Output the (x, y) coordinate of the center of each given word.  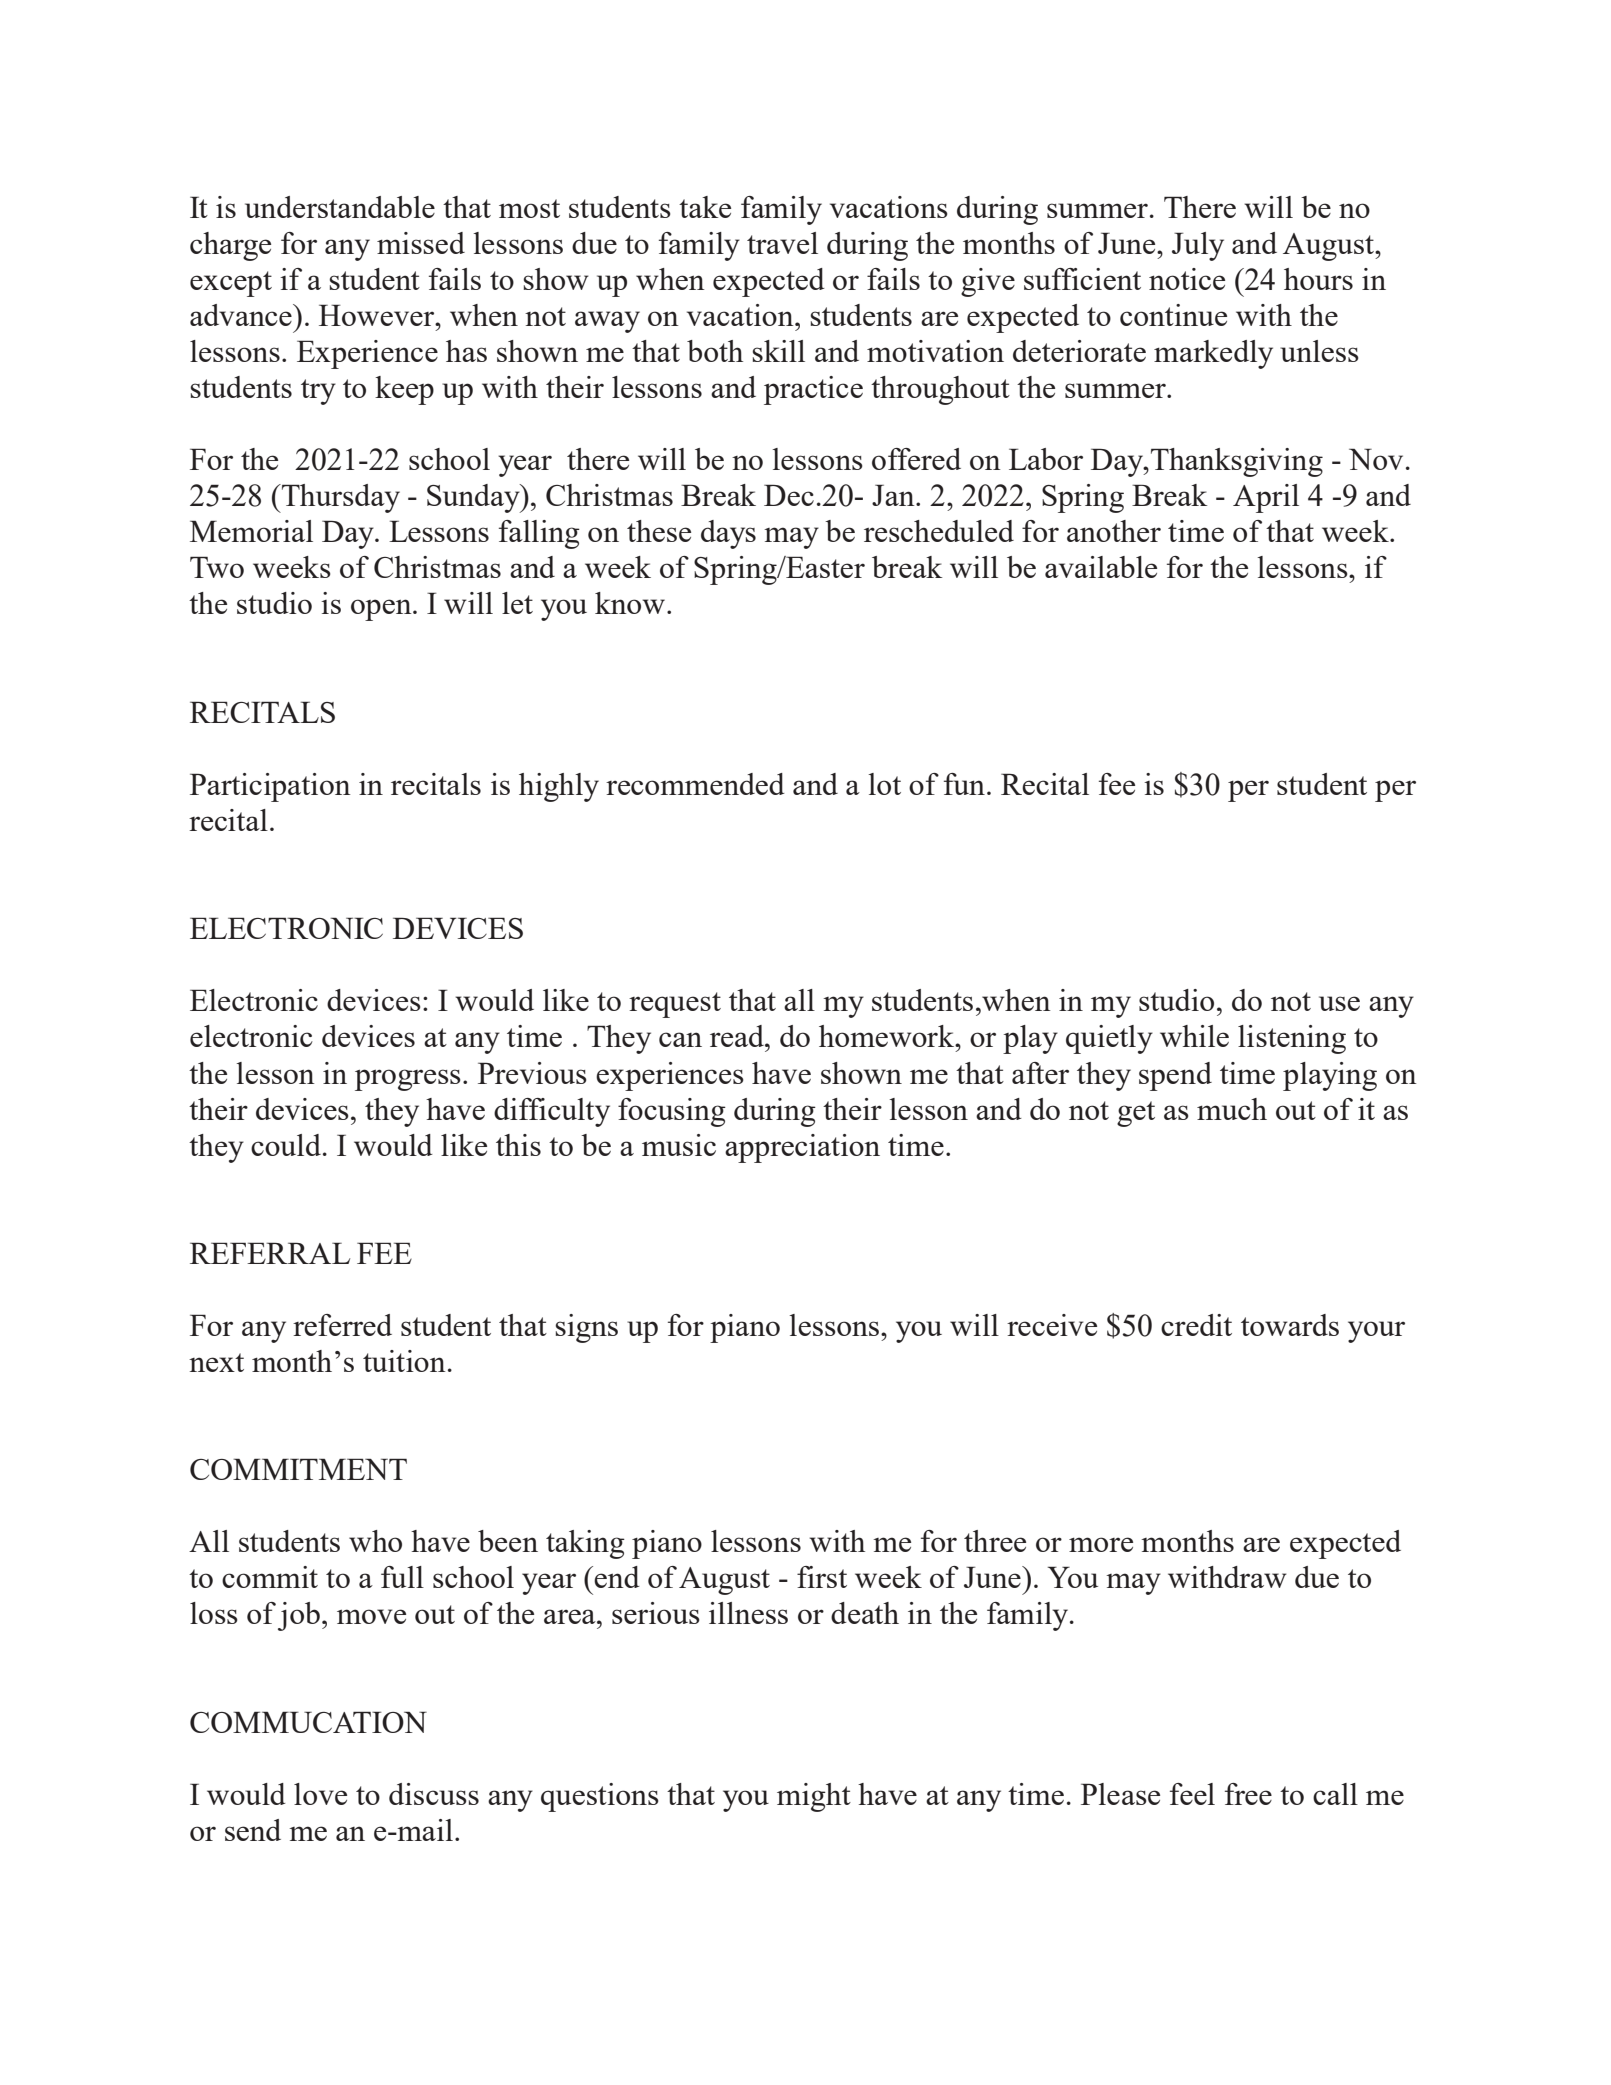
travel (782, 243)
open (382, 610)
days (728, 534)
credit (1196, 1325)
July (1198, 246)
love (320, 1794)
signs (586, 1328)
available (1101, 567)
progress (408, 1080)
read (738, 1036)
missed (421, 243)
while (1194, 1036)
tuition (404, 1361)
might (814, 1797)
